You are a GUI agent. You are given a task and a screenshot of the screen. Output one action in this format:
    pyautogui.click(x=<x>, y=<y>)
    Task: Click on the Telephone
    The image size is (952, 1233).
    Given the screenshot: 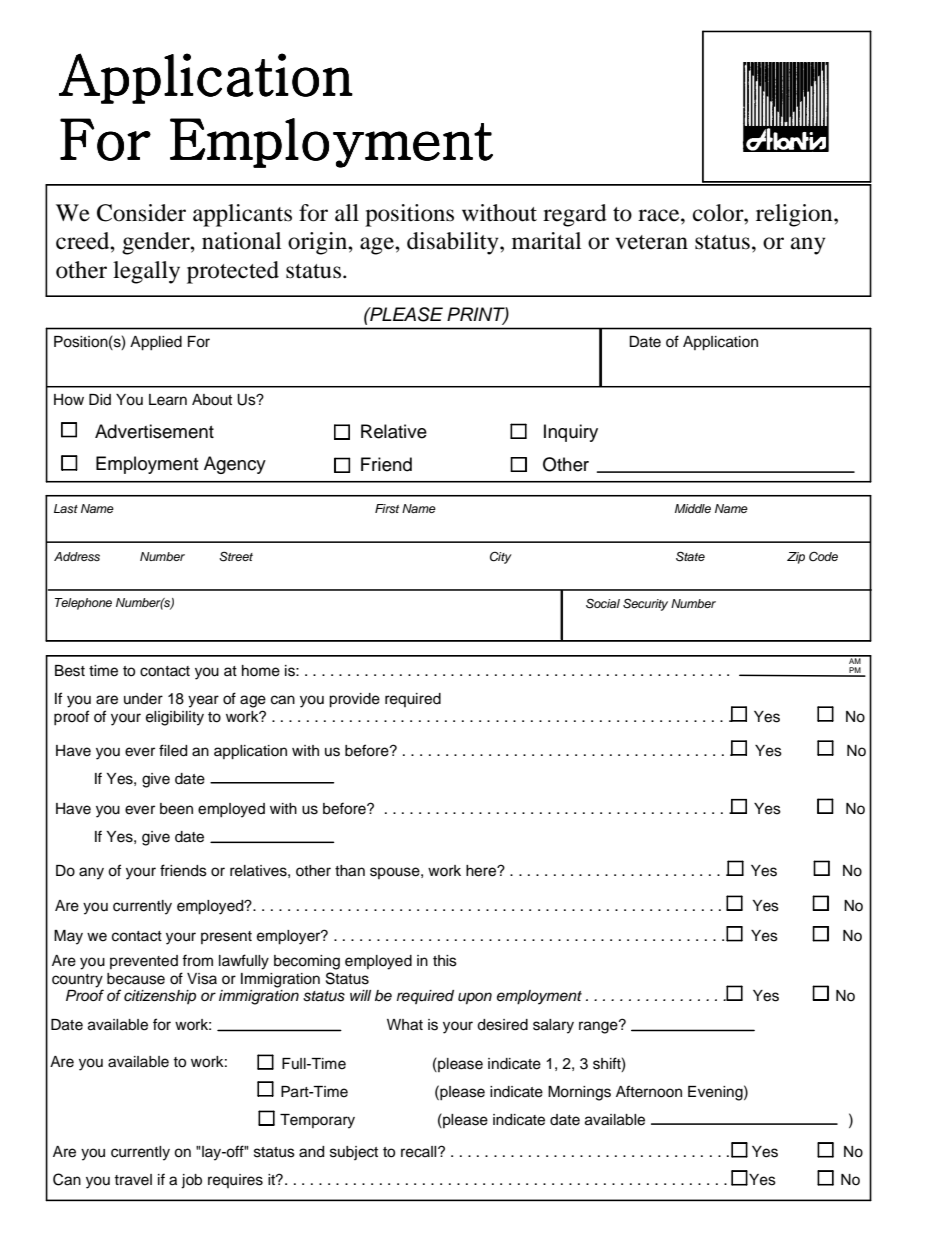 What is the action you would take?
    pyautogui.click(x=83, y=604)
